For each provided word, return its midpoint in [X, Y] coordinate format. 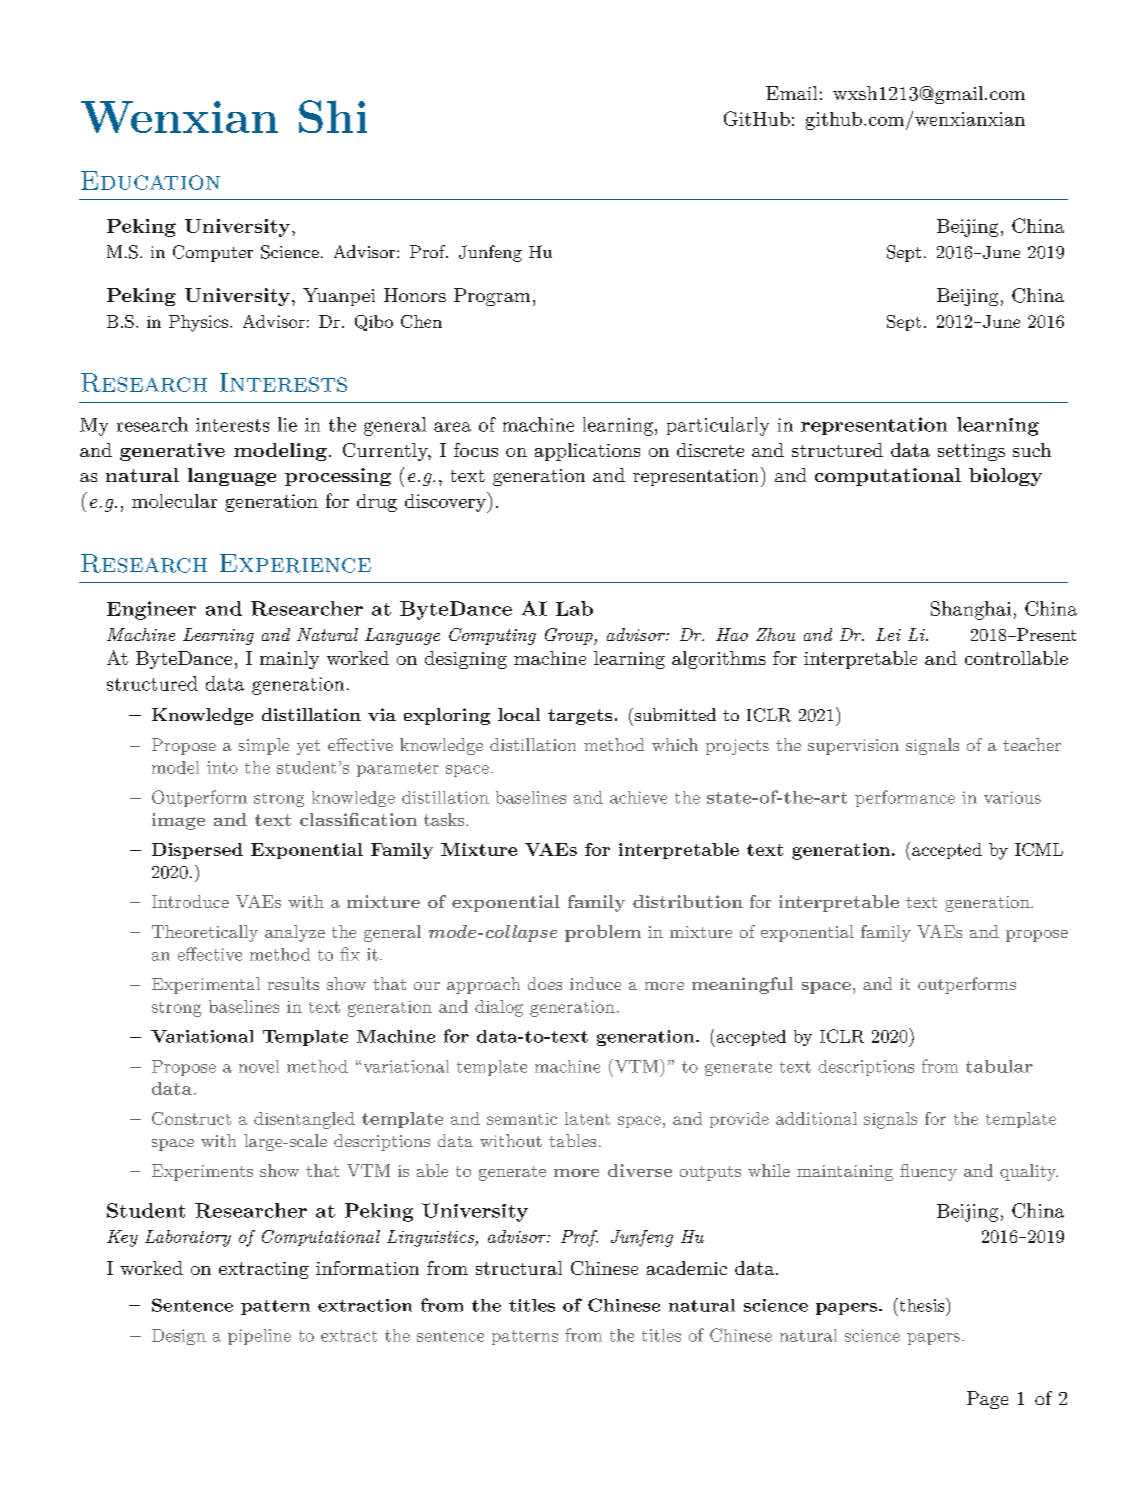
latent [587, 1118]
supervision [853, 747]
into [222, 767]
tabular [999, 1066]
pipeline [259, 1337]
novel [259, 1066]
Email [791, 93]
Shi [333, 116]
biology [1005, 477]
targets [580, 717]
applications [587, 452]
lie [287, 424]
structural [519, 1268]
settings [971, 452]
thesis [922, 1305]
